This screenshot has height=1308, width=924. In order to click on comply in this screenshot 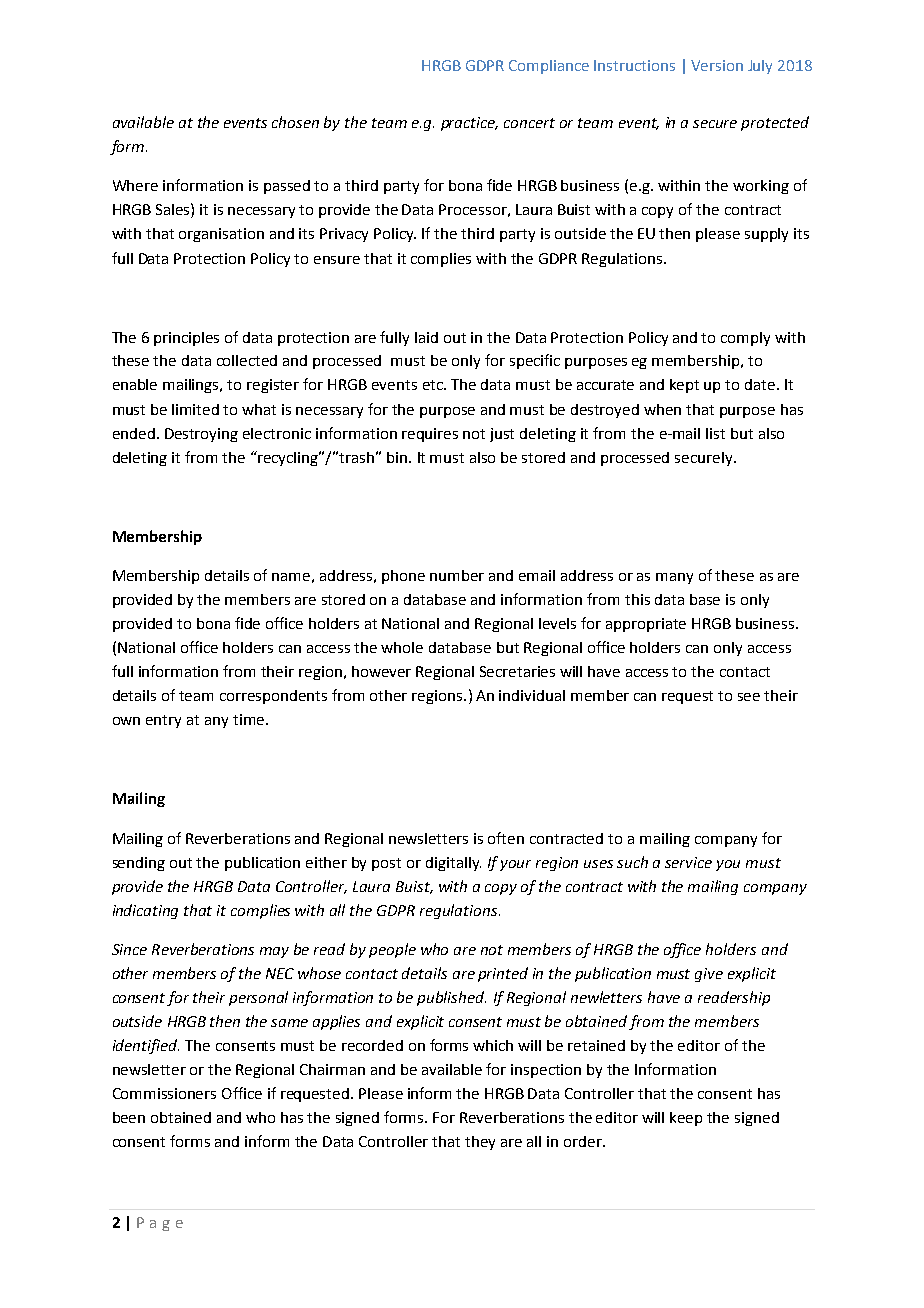, I will do `click(745, 339)`.
